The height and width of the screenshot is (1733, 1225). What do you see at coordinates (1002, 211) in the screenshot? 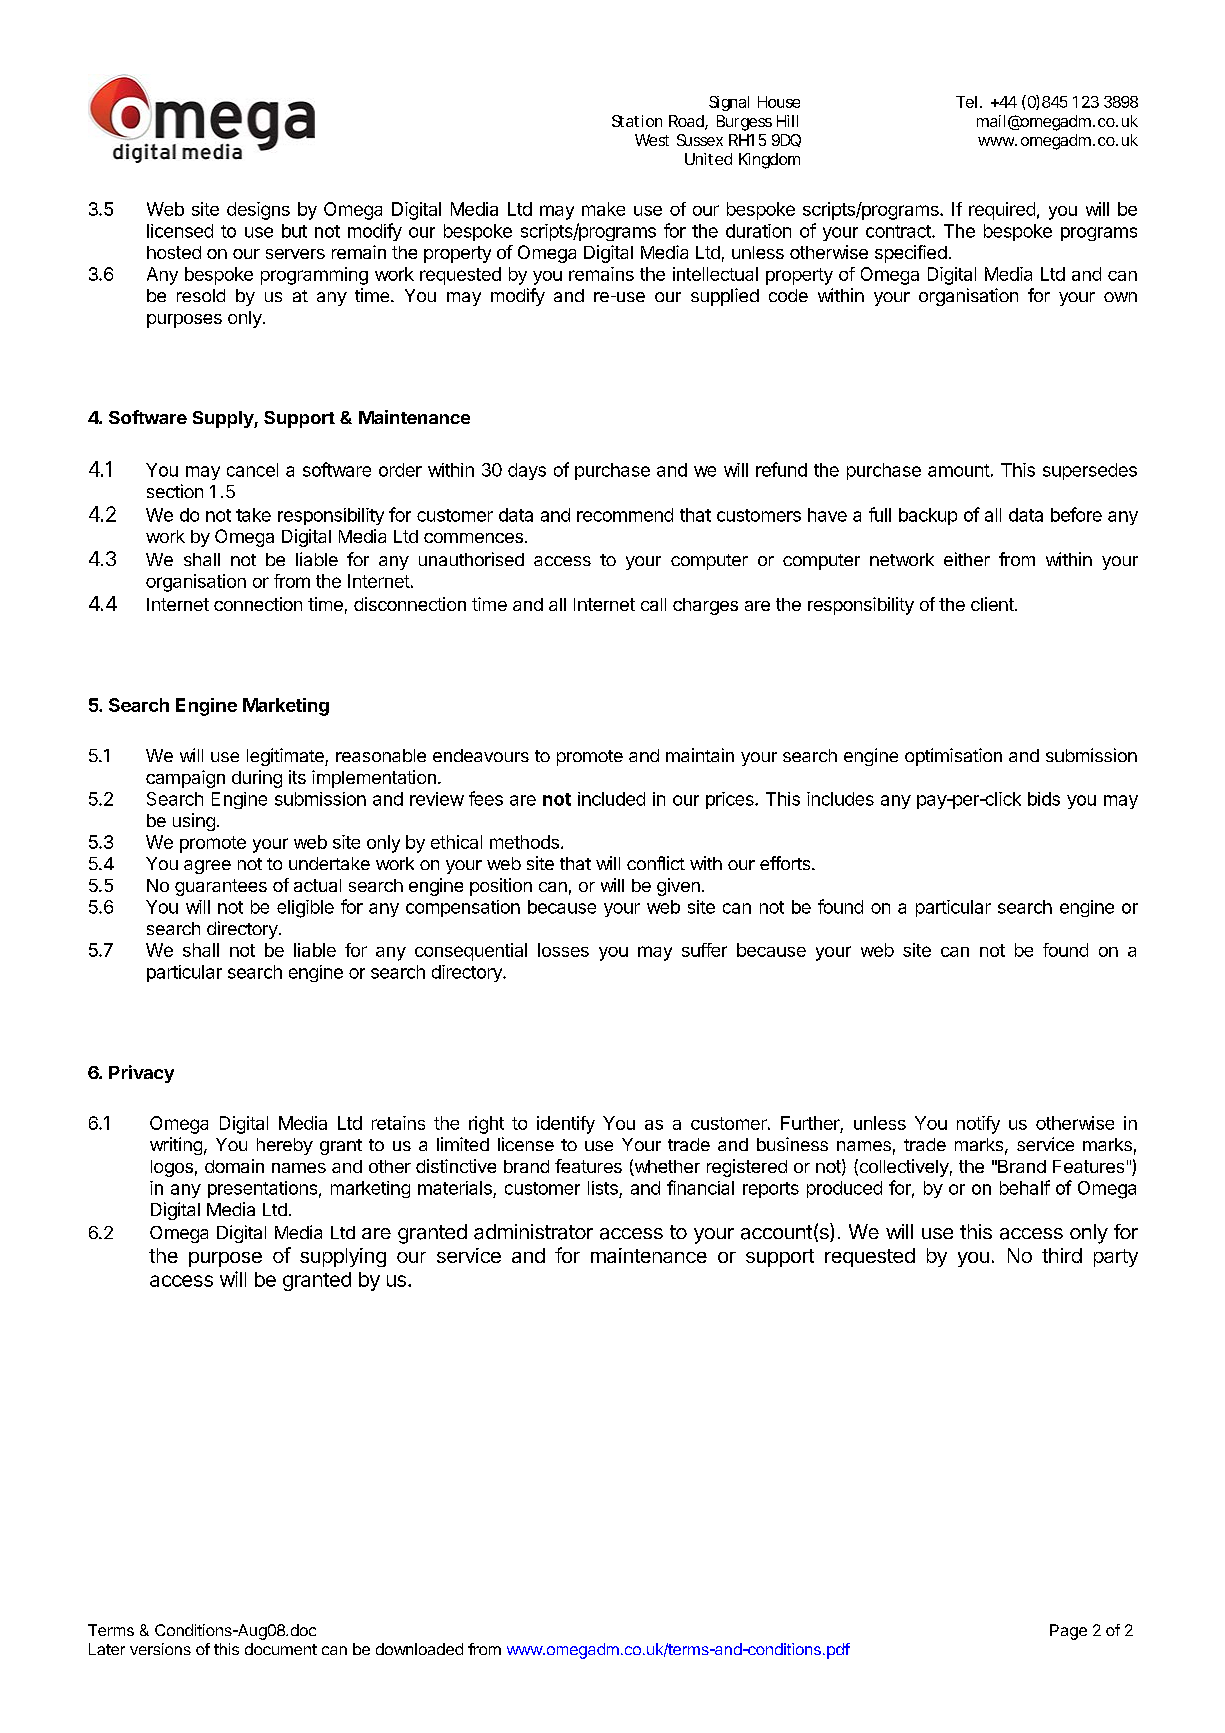
I see `required` at bounding box center [1002, 211].
